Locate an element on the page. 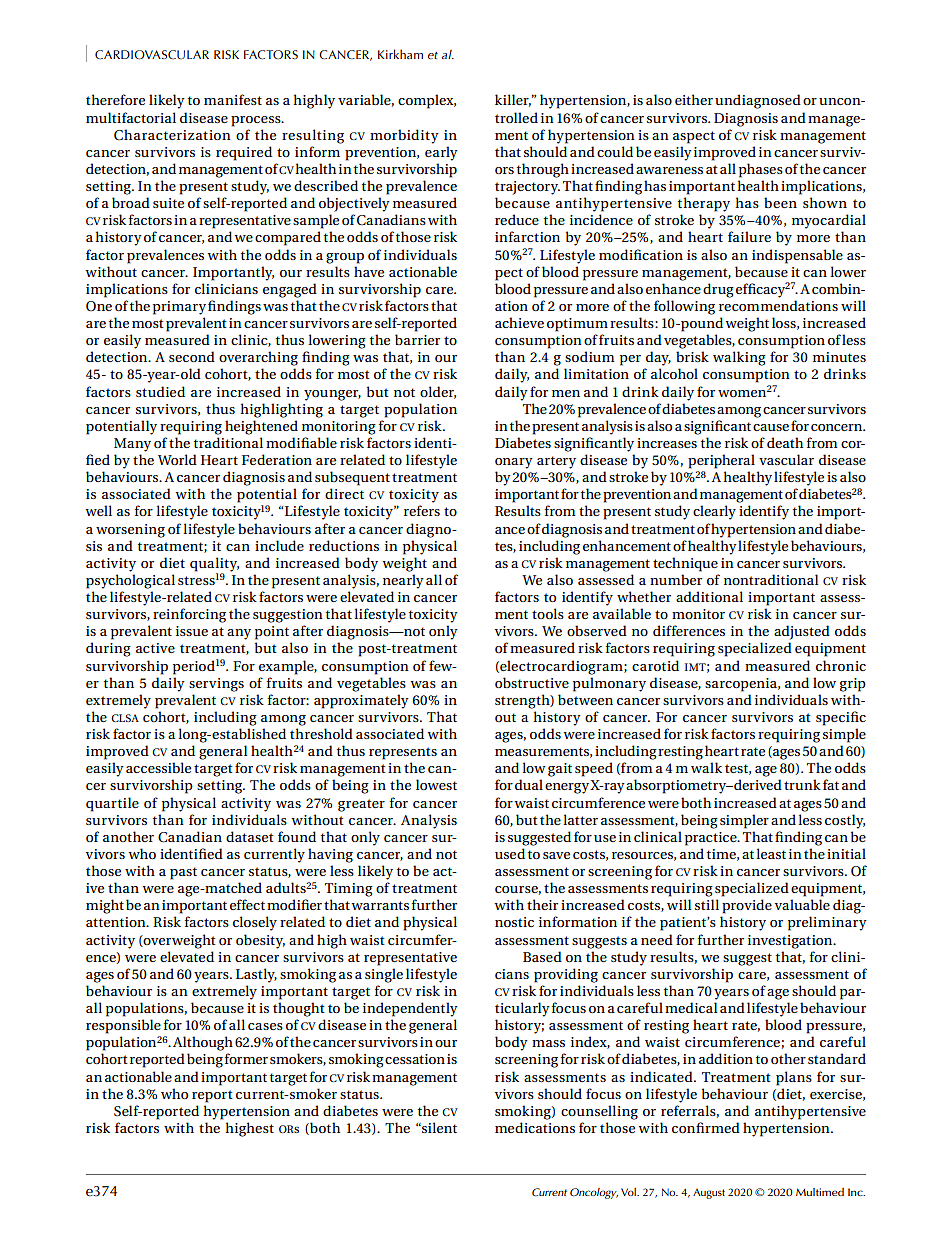 Image resolution: width=952 pixels, height=1233 pixels. Based is located at coordinates (542, 956).
